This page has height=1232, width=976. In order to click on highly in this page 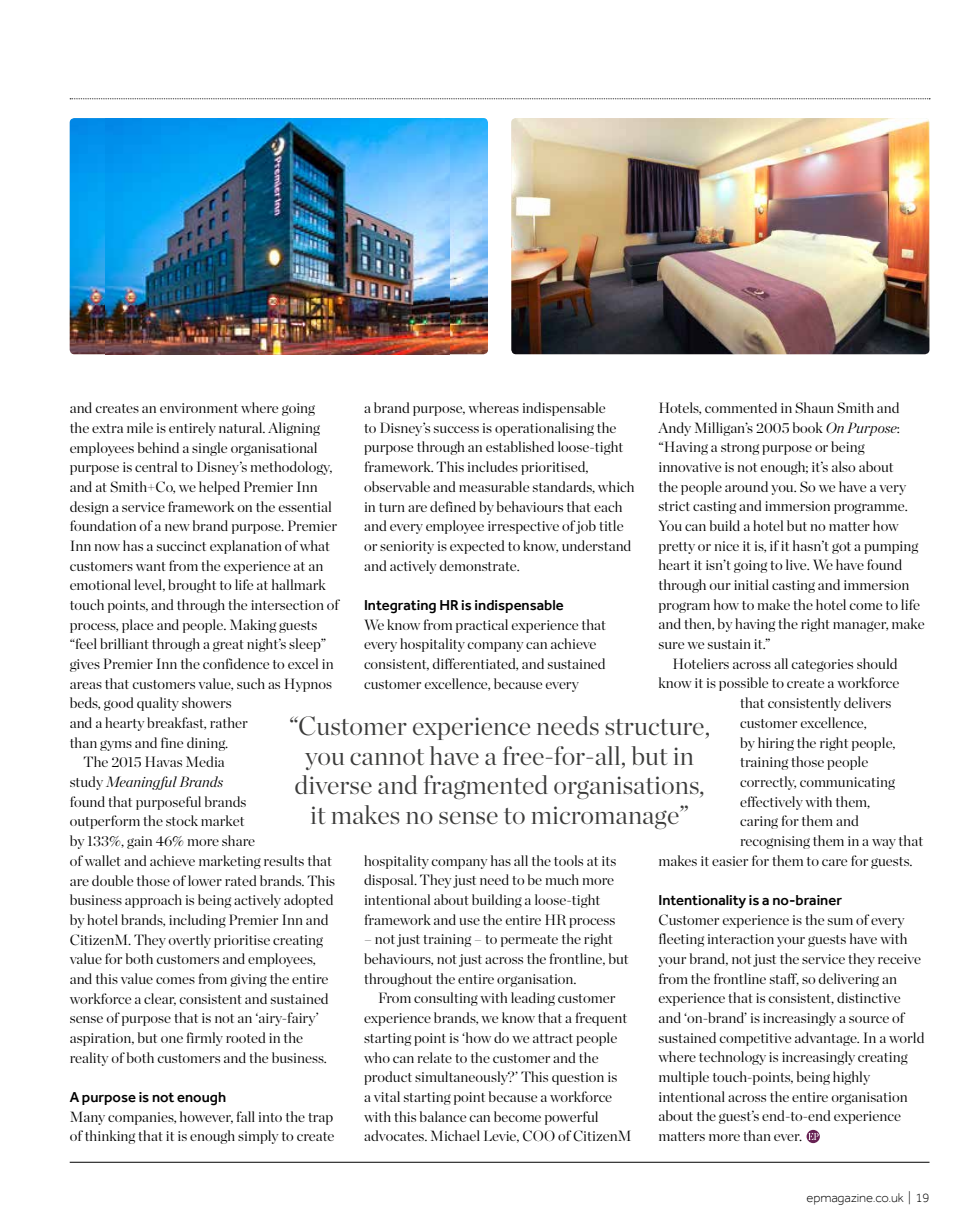, I will do `click(851, 1078)`.
